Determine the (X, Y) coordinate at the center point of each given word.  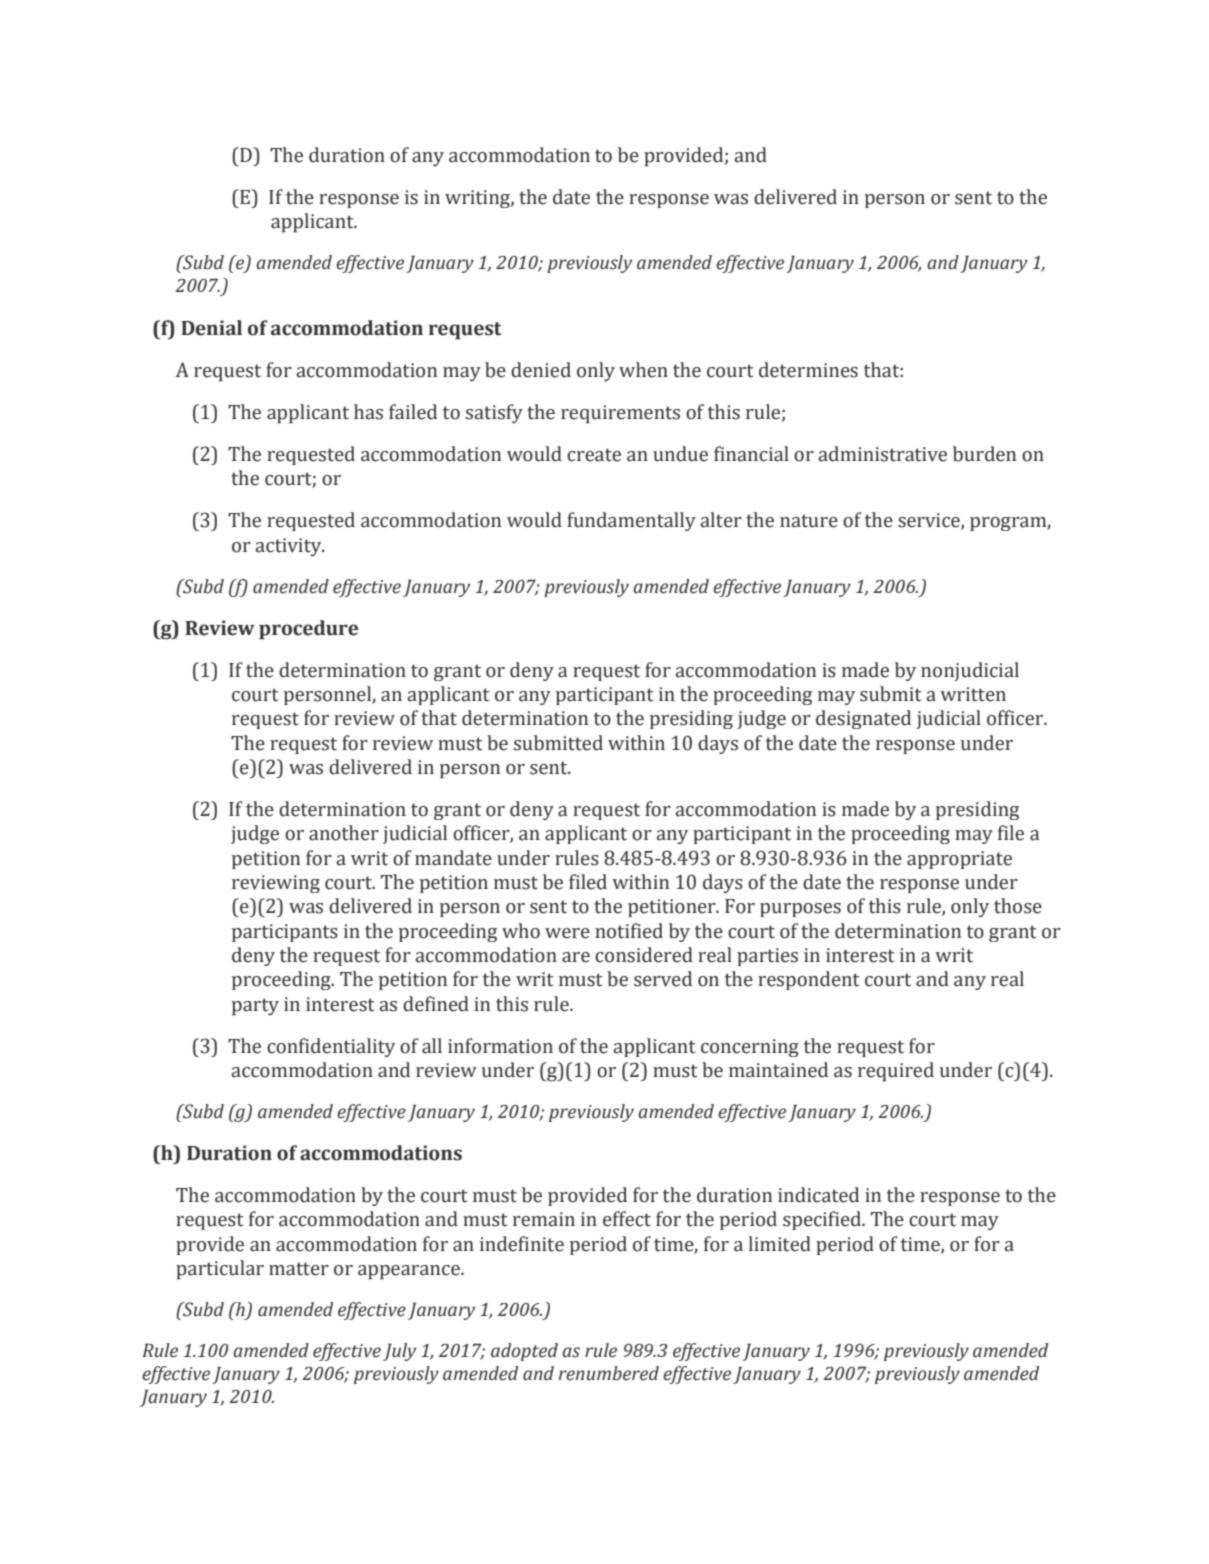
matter (299, 1269)
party (255, 1007)
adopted (524, 1352)
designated (863, 719)
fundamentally (631, 521)
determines (808, 370)
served (663, 979)
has (368, 412)
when (643, 370)
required (896, 1072)
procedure (308, 630)
